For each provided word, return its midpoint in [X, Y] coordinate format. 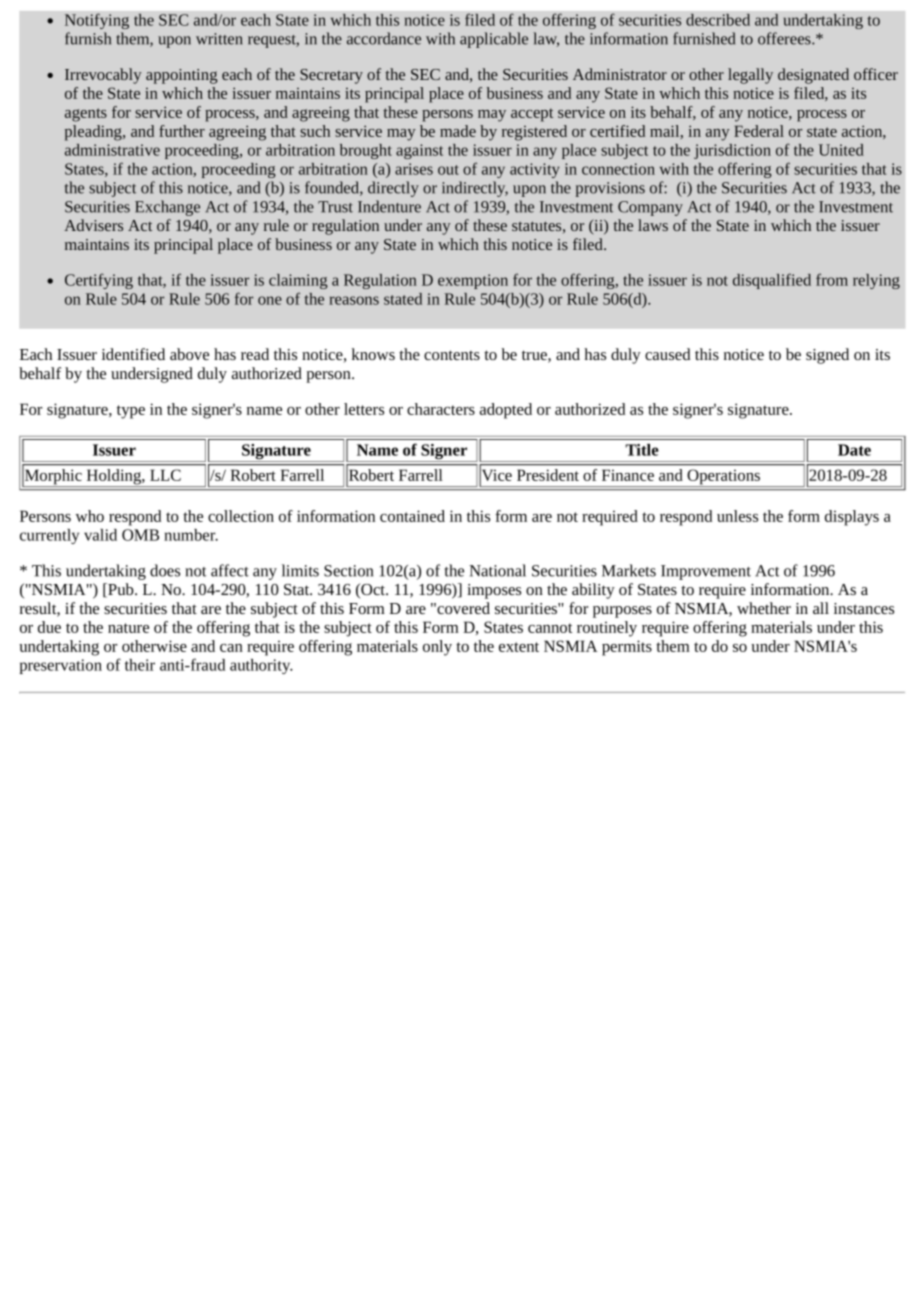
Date [854, 450]
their [140, 665]
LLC [165, 475]
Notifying [97, 21]
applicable [494, 40]
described [718, 20]
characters [441, 409]
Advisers [93, 225]
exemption [473, 281]
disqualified [772, 281]
